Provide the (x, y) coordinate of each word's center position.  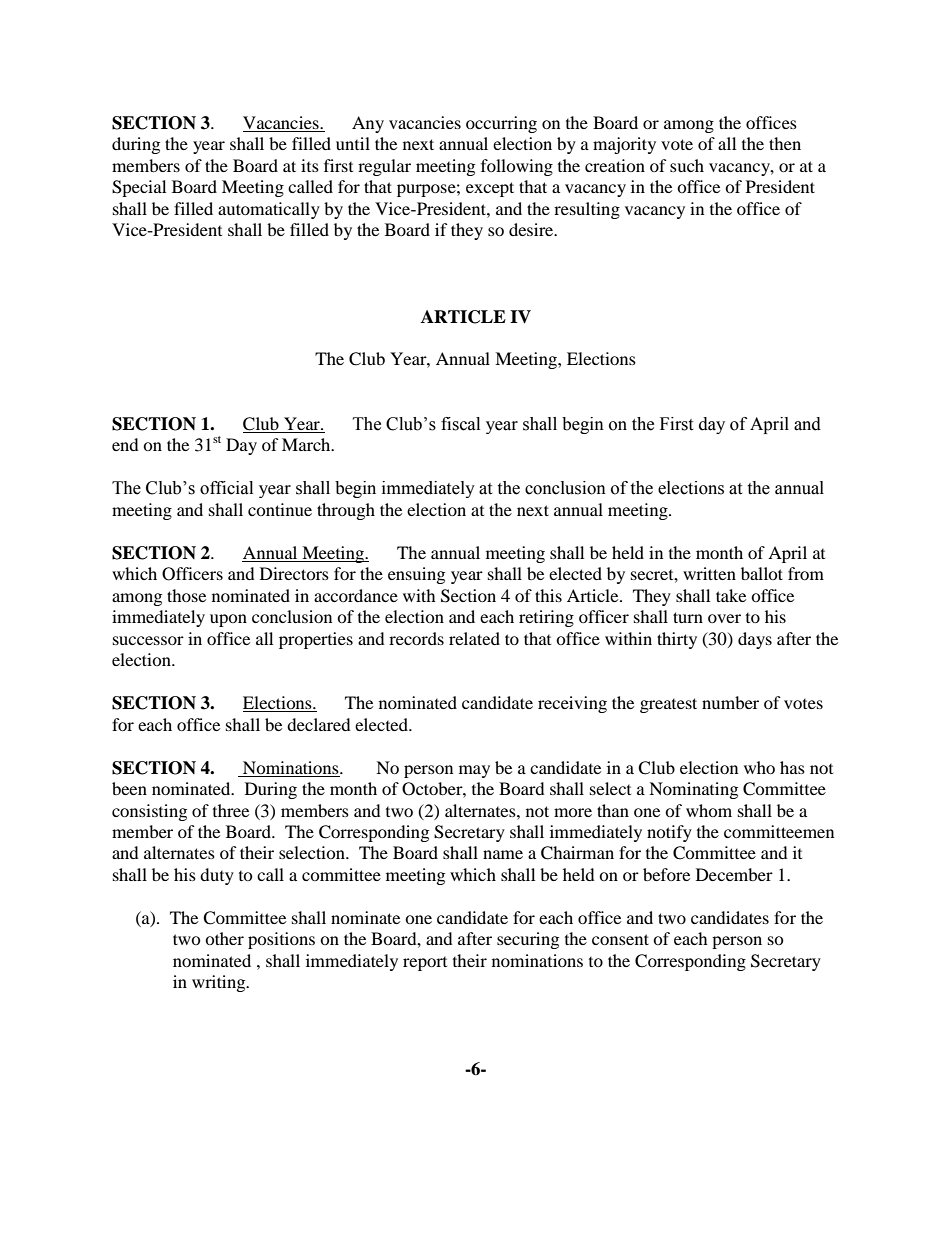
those (186, 595)
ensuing (416, 575)
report (425, 964)
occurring (501, 124)
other (224, 938)
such (687, 165)
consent (620, 939)
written (709, 573)
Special (139, 188)
